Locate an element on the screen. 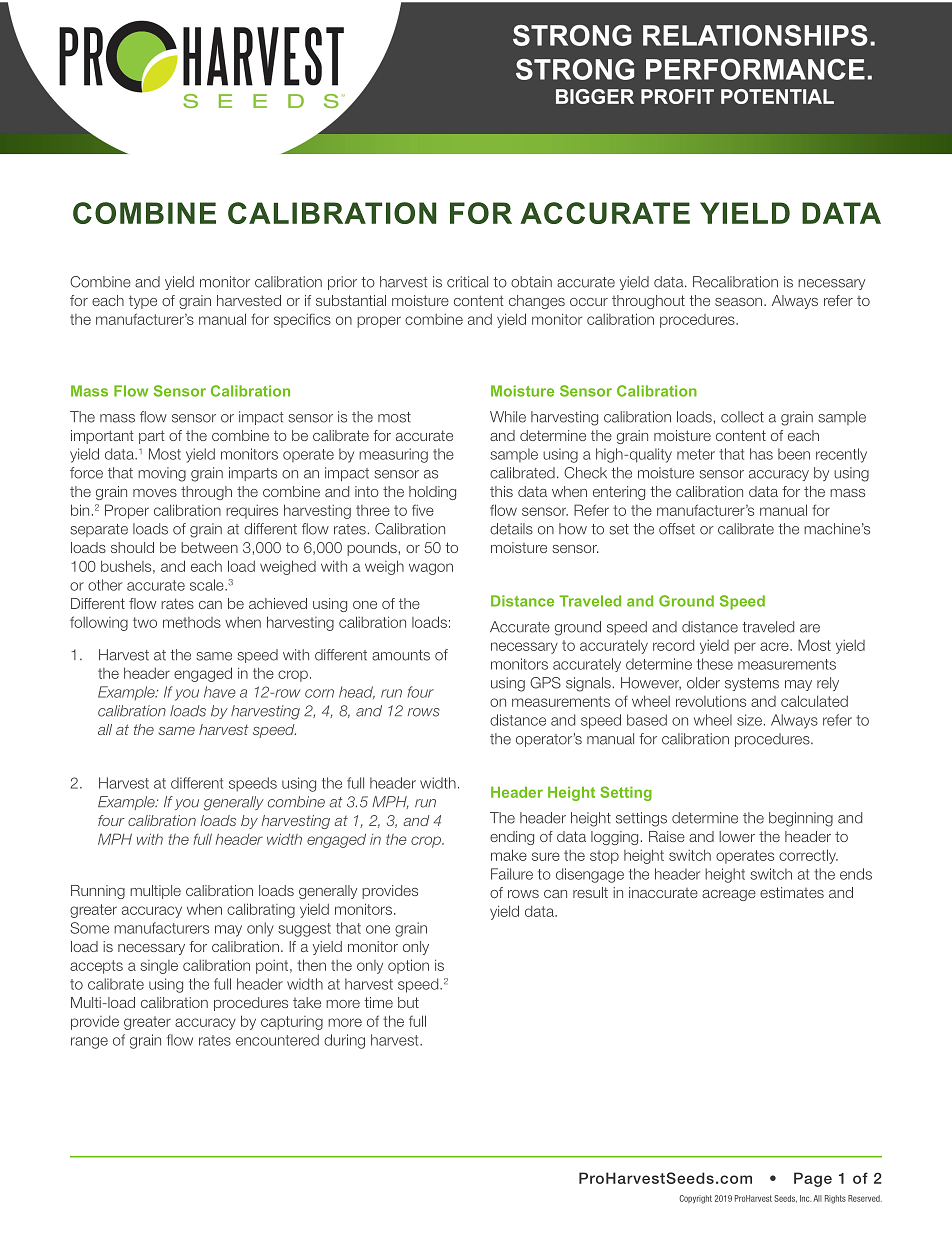 The height and width of the screenshot is (1233, 952). have is located at coordinates (220, 692).
